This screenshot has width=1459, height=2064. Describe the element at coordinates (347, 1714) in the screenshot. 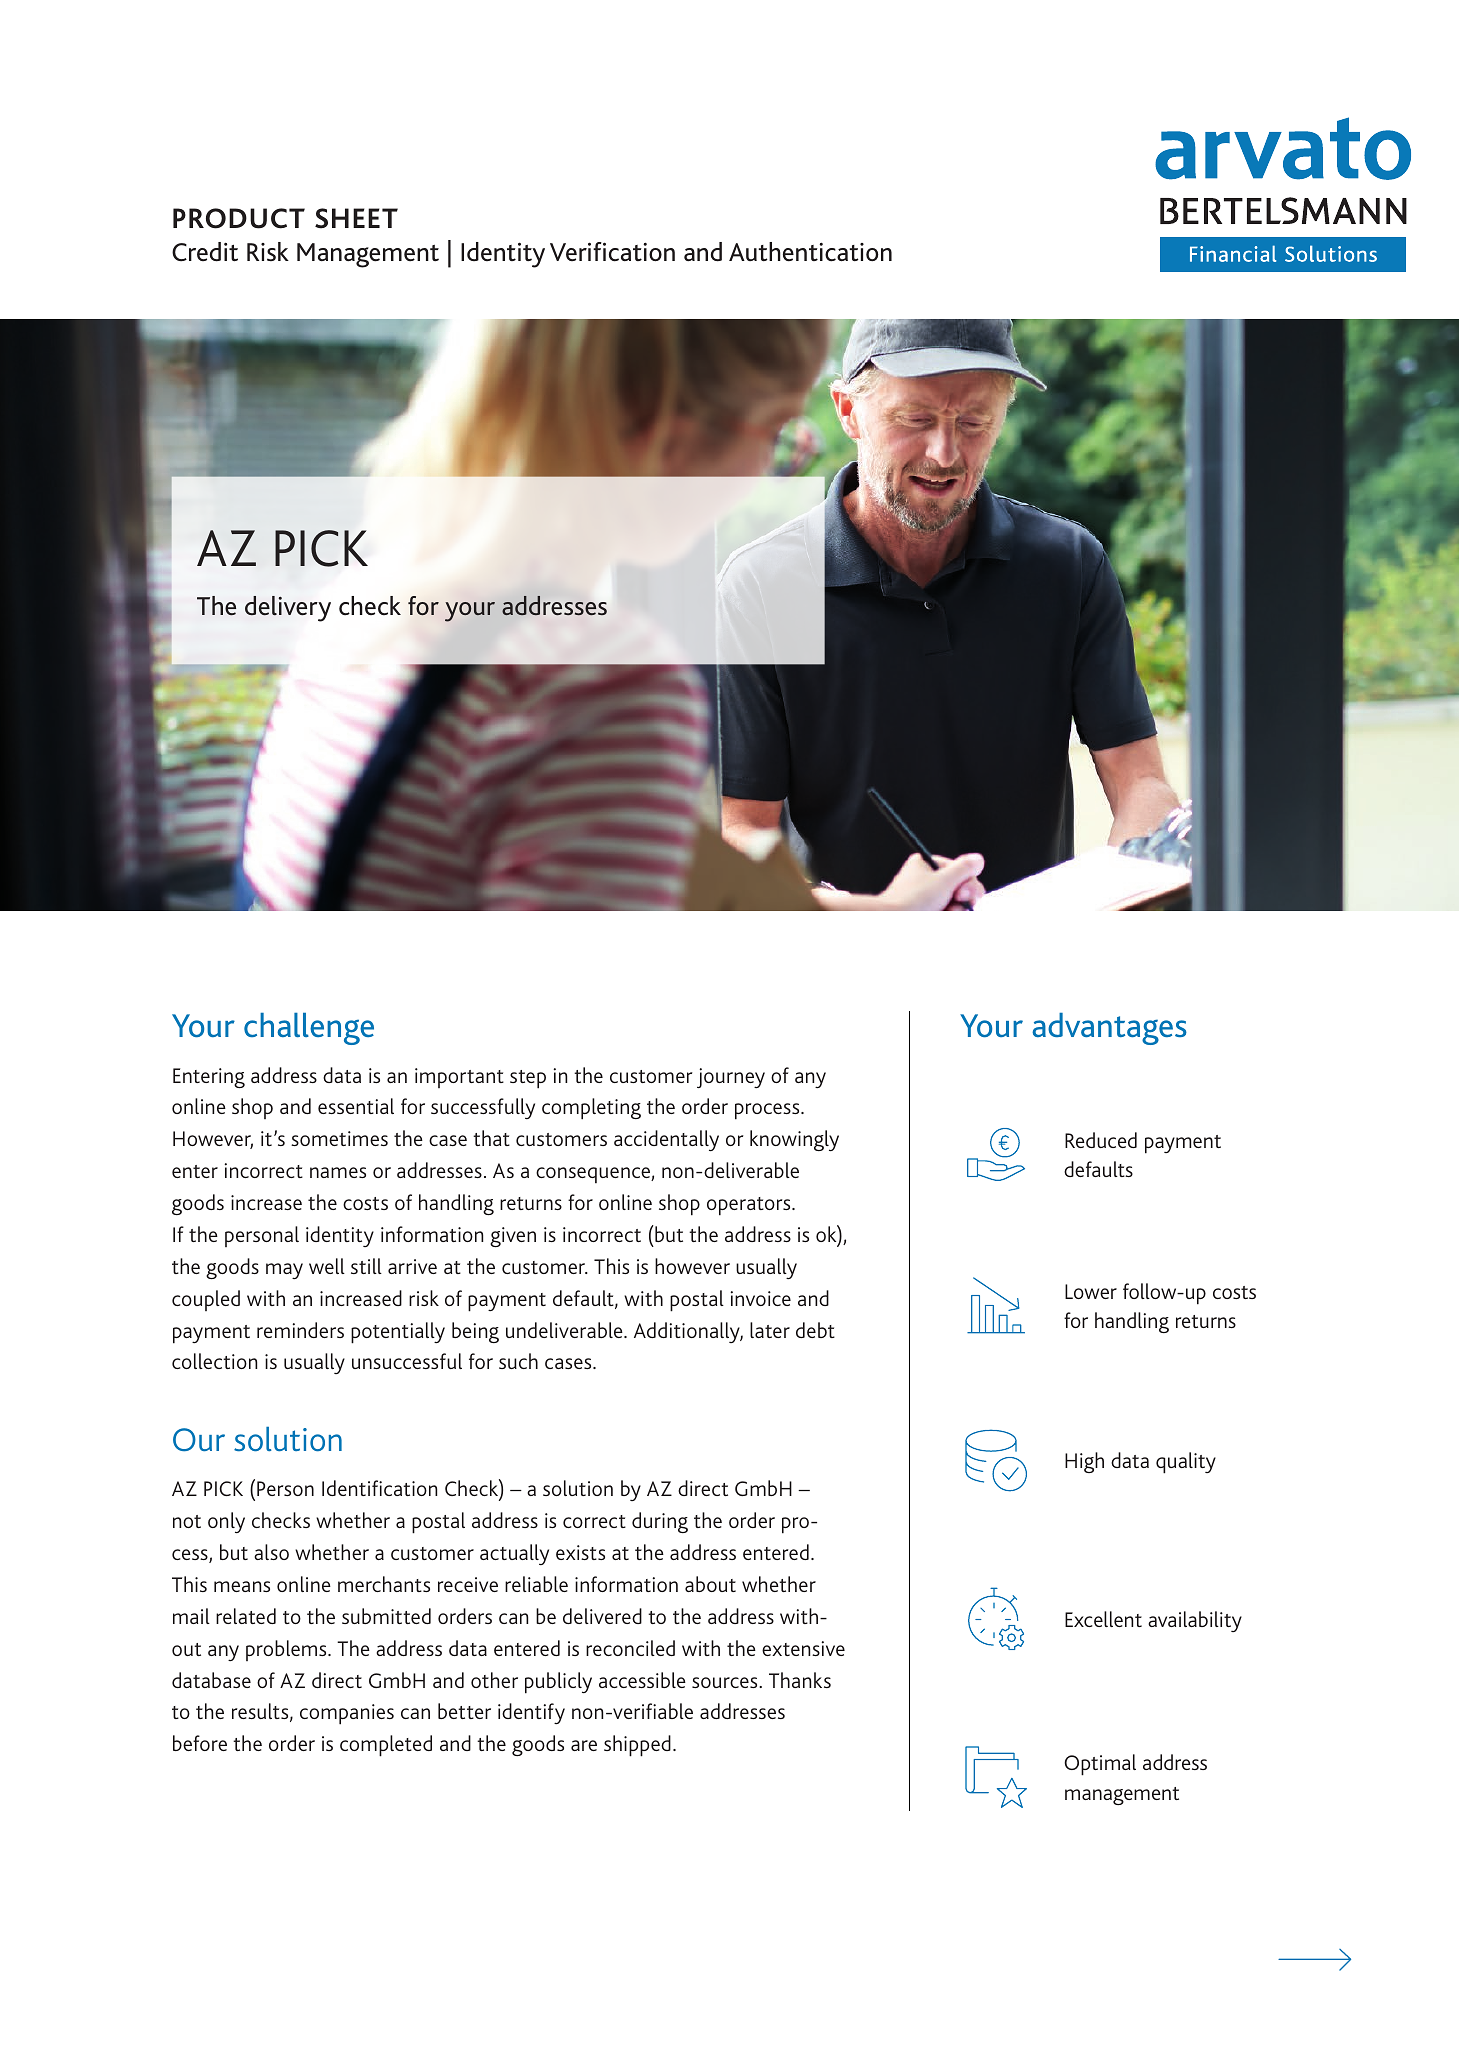

I see `companies` at that location.
